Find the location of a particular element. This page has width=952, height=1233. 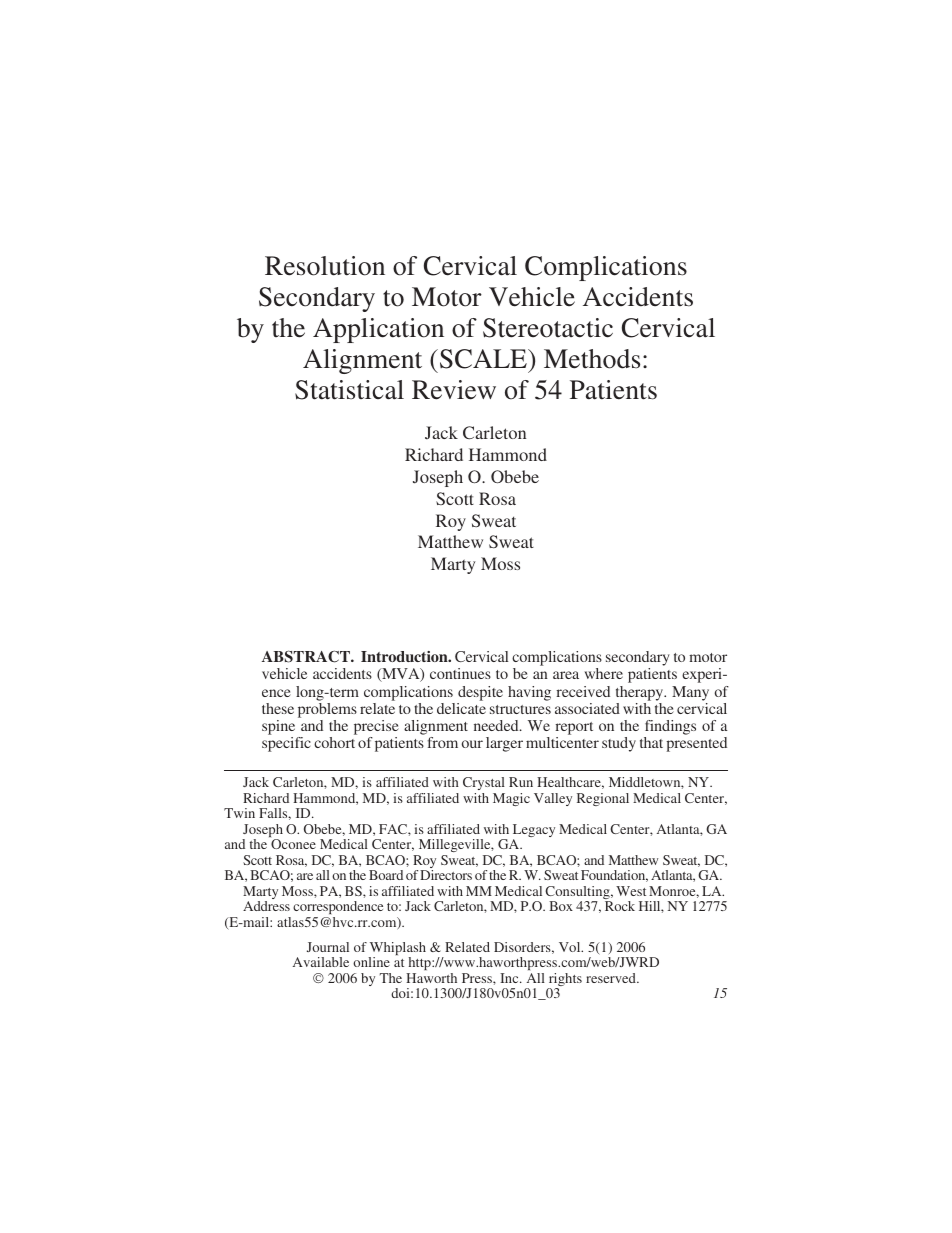

SCALE is located at coordinates (484, 359).
